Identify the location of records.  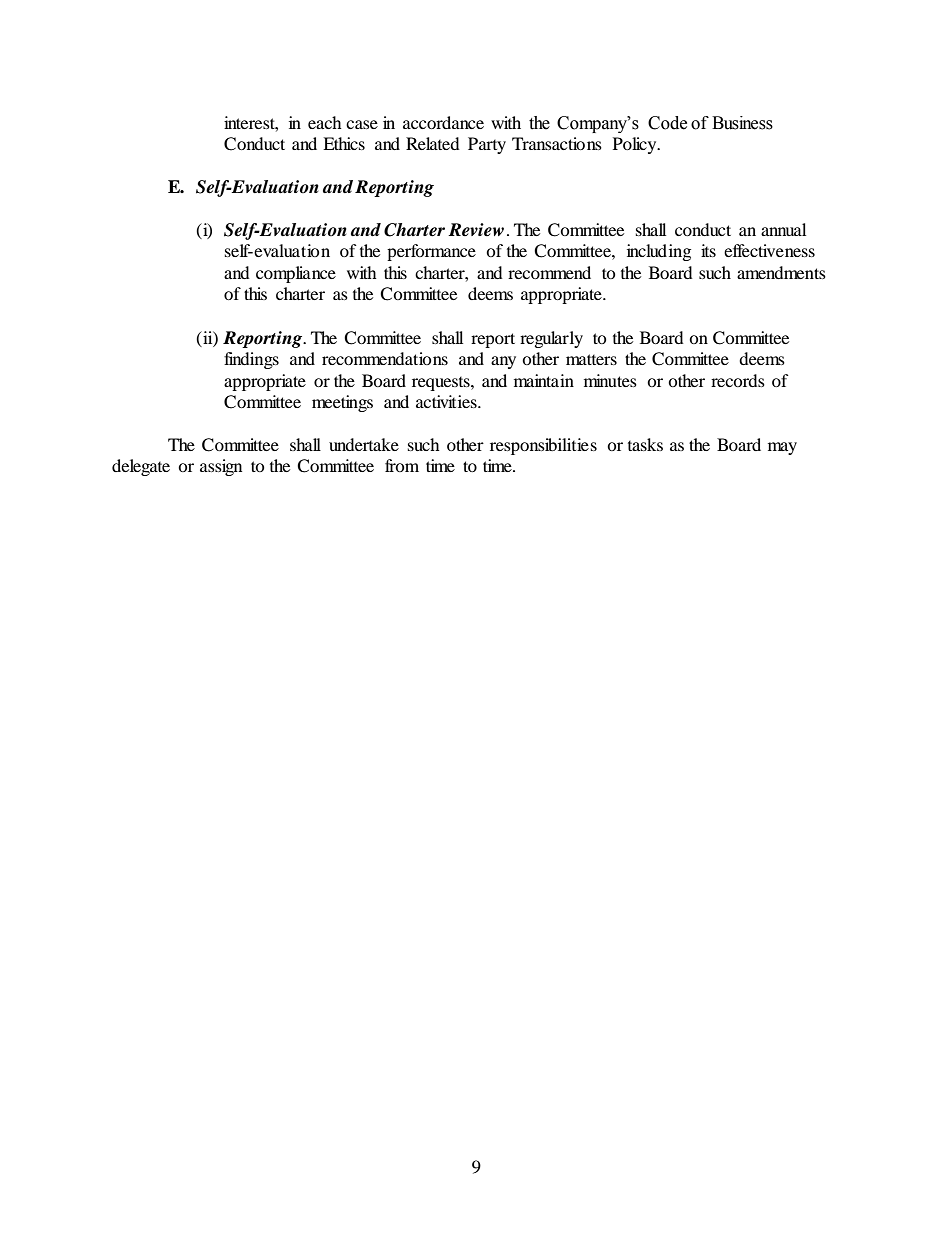
(738, 380).
